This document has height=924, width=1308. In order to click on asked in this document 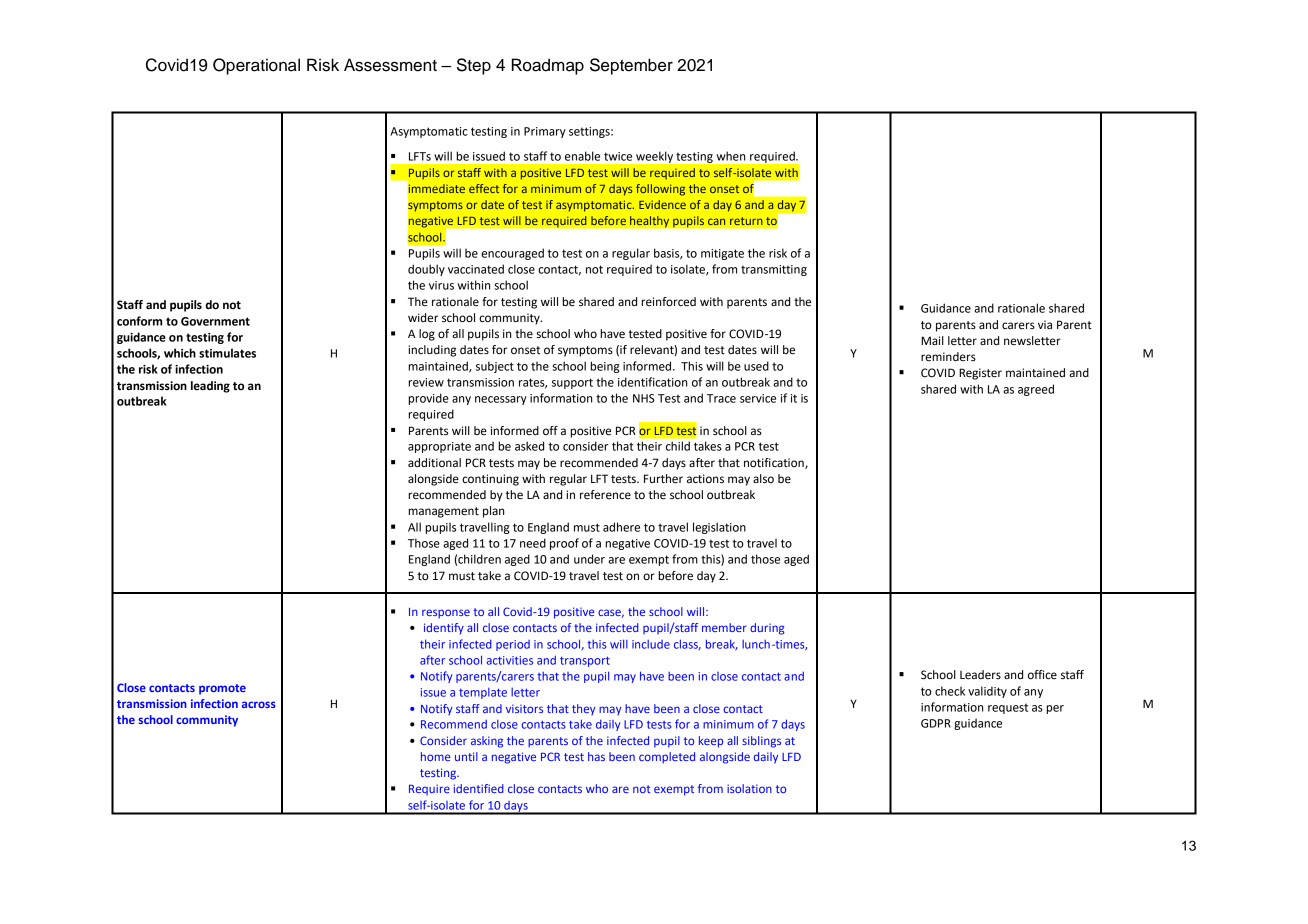, I will do `click(529, 446)`.
